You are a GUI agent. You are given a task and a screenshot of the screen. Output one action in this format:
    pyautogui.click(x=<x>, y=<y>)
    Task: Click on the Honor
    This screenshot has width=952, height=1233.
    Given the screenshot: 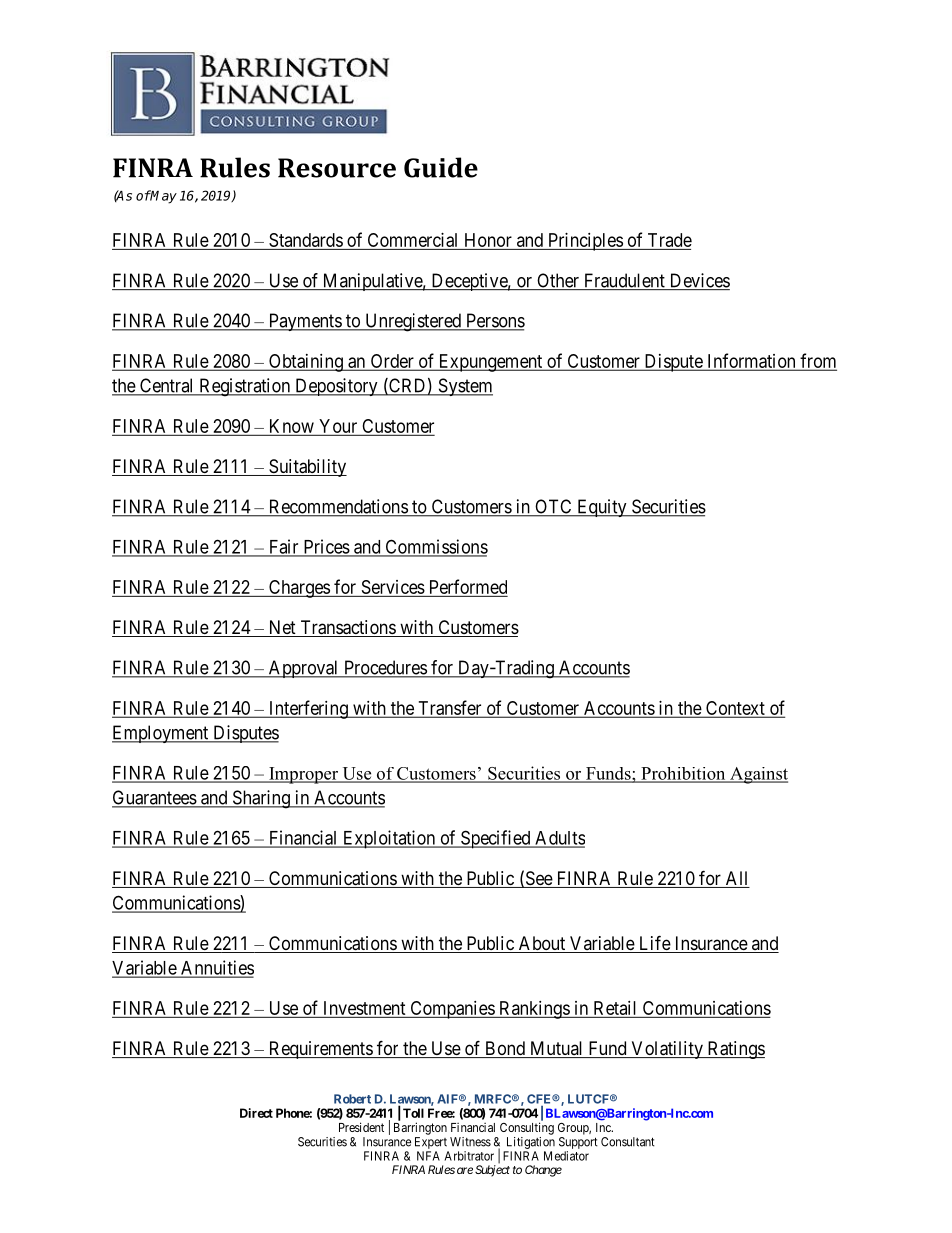 What is the action you would take?
    pyautogui.click(x=488, y=240)
